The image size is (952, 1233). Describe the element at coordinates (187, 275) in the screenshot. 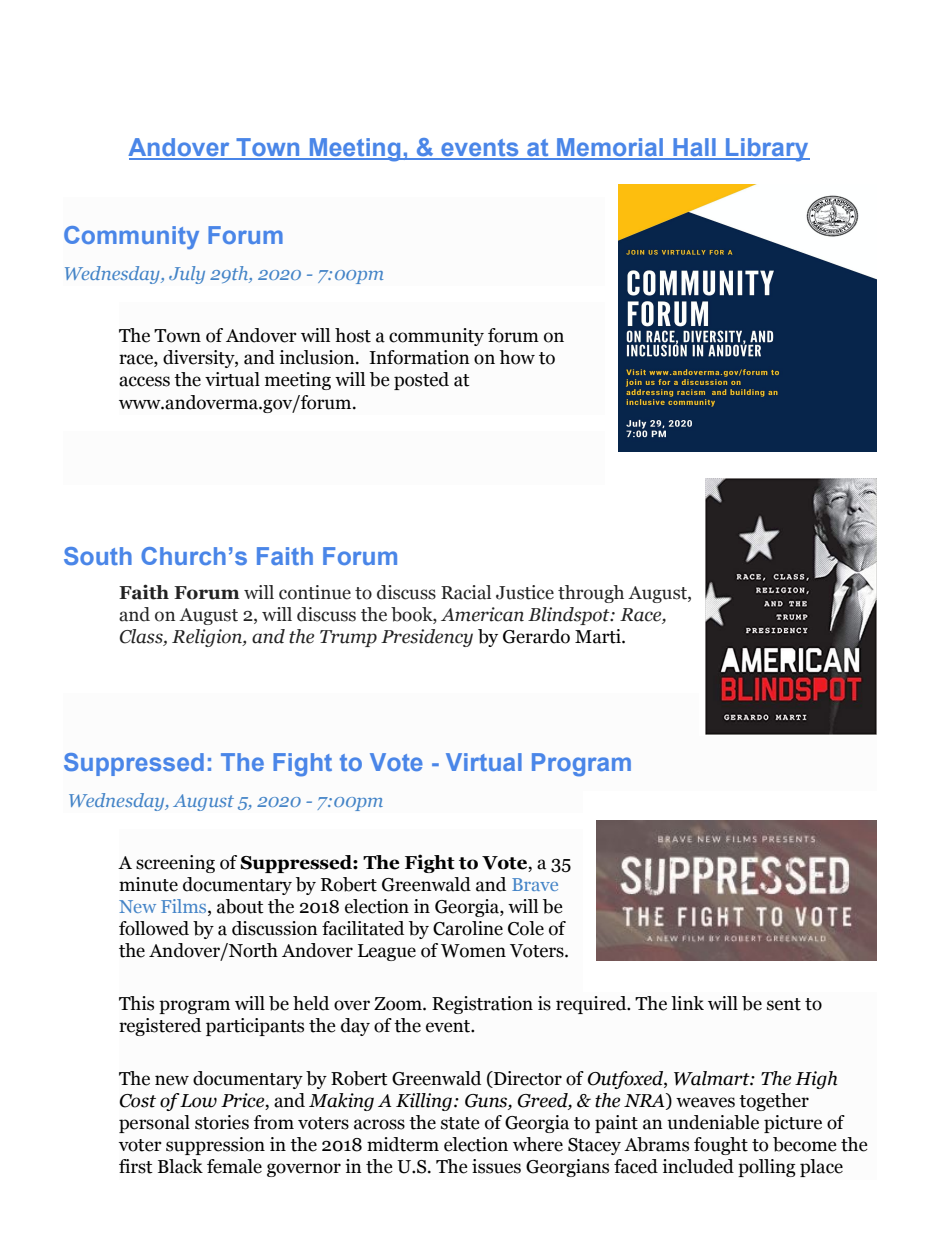

I see `July` at that location.
